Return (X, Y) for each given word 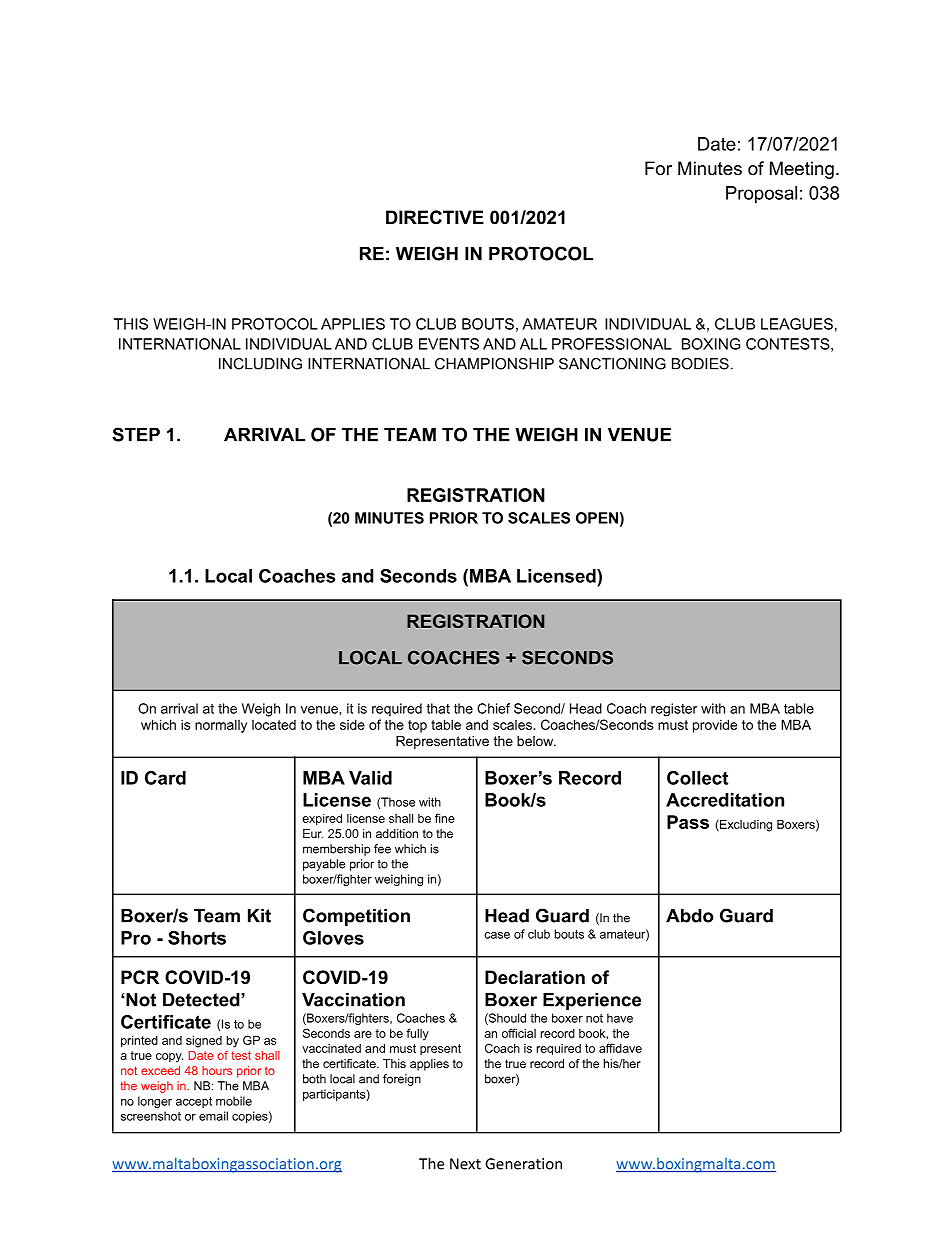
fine (445, 818)
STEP (136, 434)
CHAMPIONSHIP (494, 364)
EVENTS (449, 344)
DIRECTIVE (435, 217)
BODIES (700, 364)
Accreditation (725, 800)
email (213, 1116)
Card (165, 778)
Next (465, 1164)
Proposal (761, 194)
